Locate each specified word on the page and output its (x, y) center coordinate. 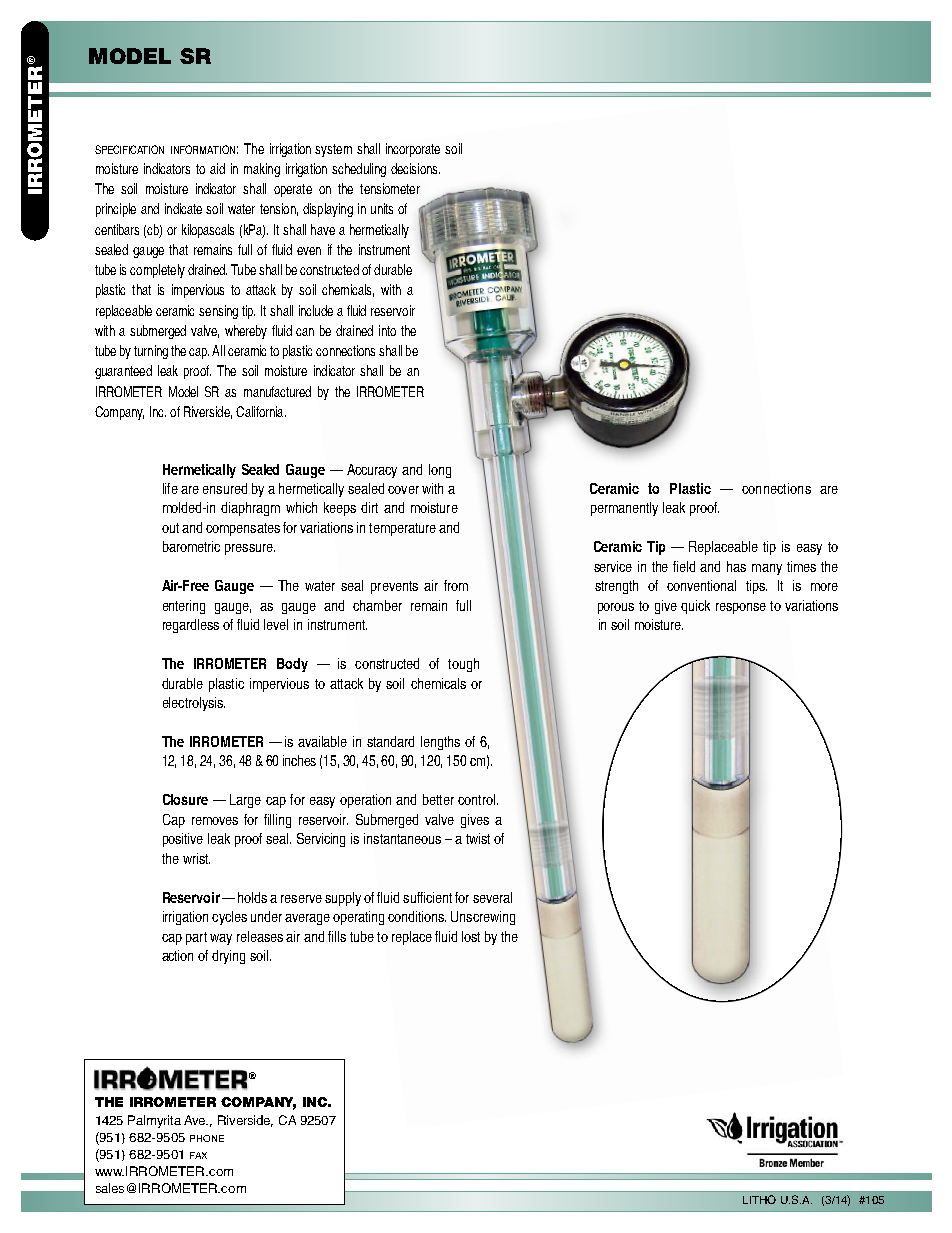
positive (183, 840)
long (440, 471)
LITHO (759, 1199)
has (736, 566)
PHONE (207, 1138)
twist (478, 838)
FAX (198, 1155)
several (492, 897)
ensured (225, 488)
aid (217, 168)
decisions (415, 168)
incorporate (413, 150)
